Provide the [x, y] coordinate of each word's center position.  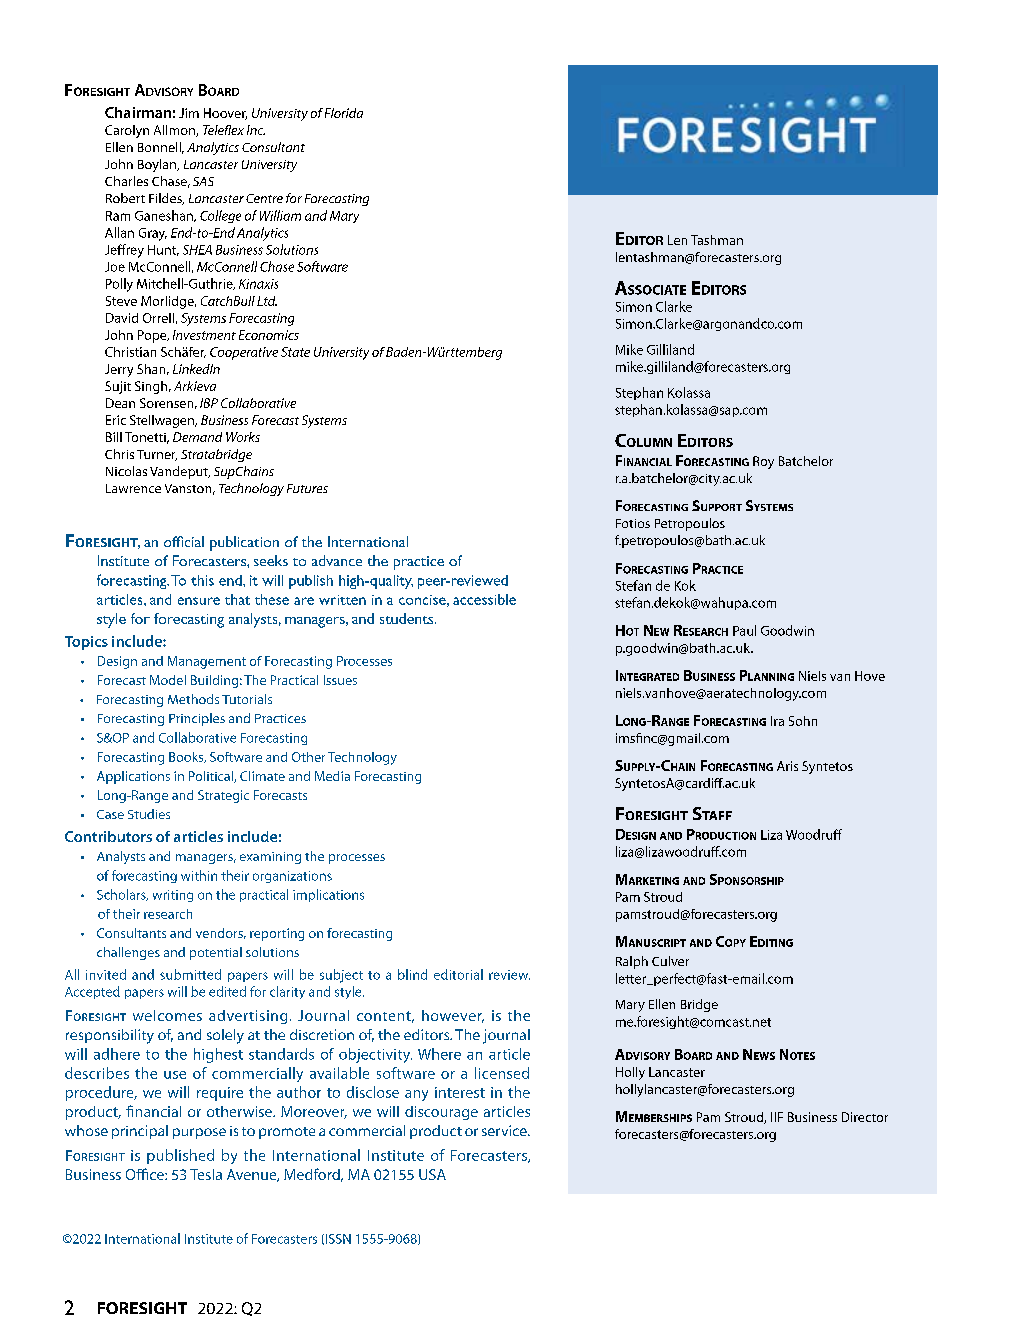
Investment [204, 335]
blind [412, 974]
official [184, 541]
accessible [484, 599]
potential [216, 953]
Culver [670, 961]
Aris [787, 766]
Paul [744, 630]
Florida [344, 113]
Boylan [158, 165]
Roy [763, 462]
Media [332, 776]
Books [187, 757]
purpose [199, 1133]
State [295, 352]
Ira [777, 721]
